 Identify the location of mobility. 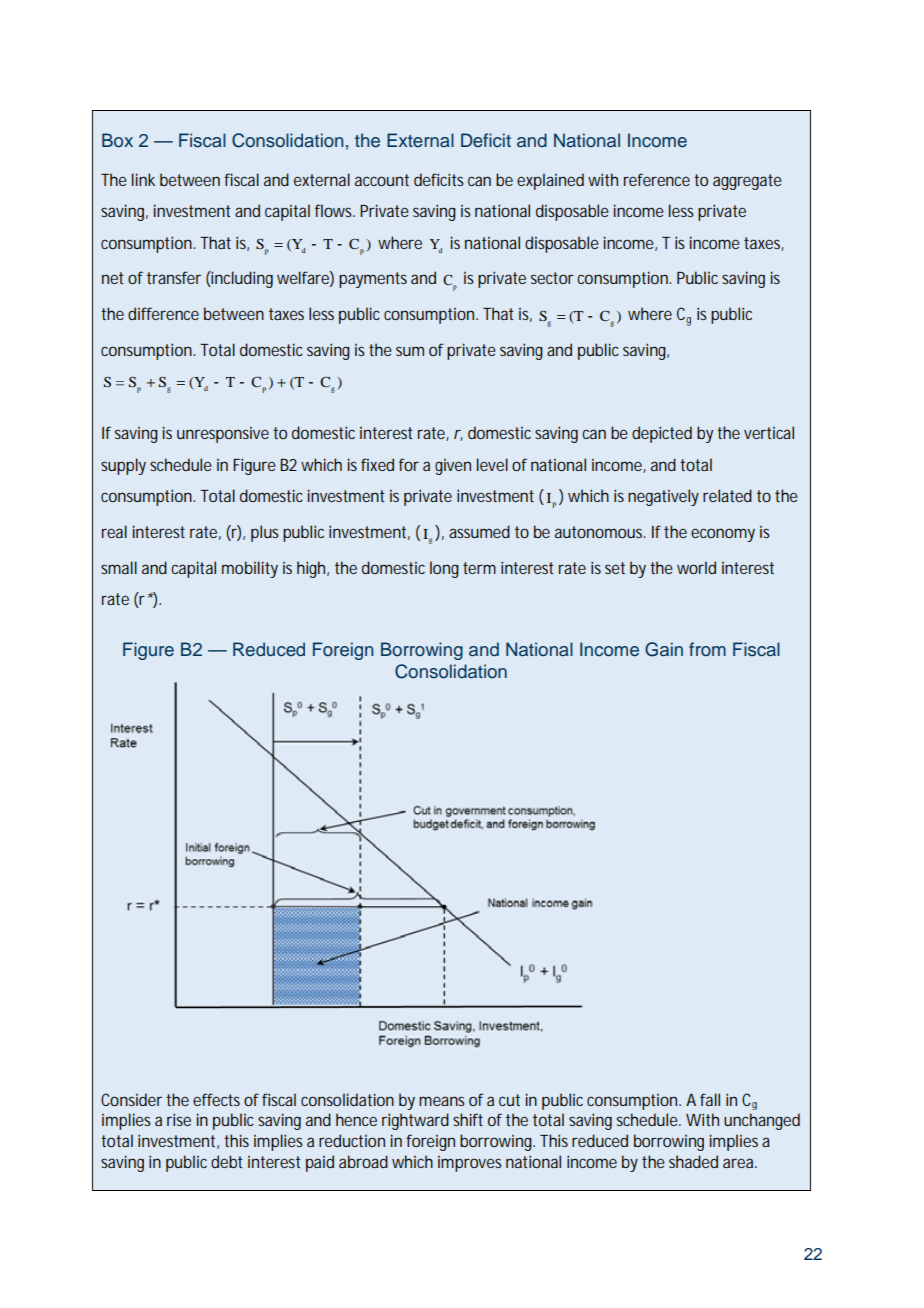
(250, 569).
